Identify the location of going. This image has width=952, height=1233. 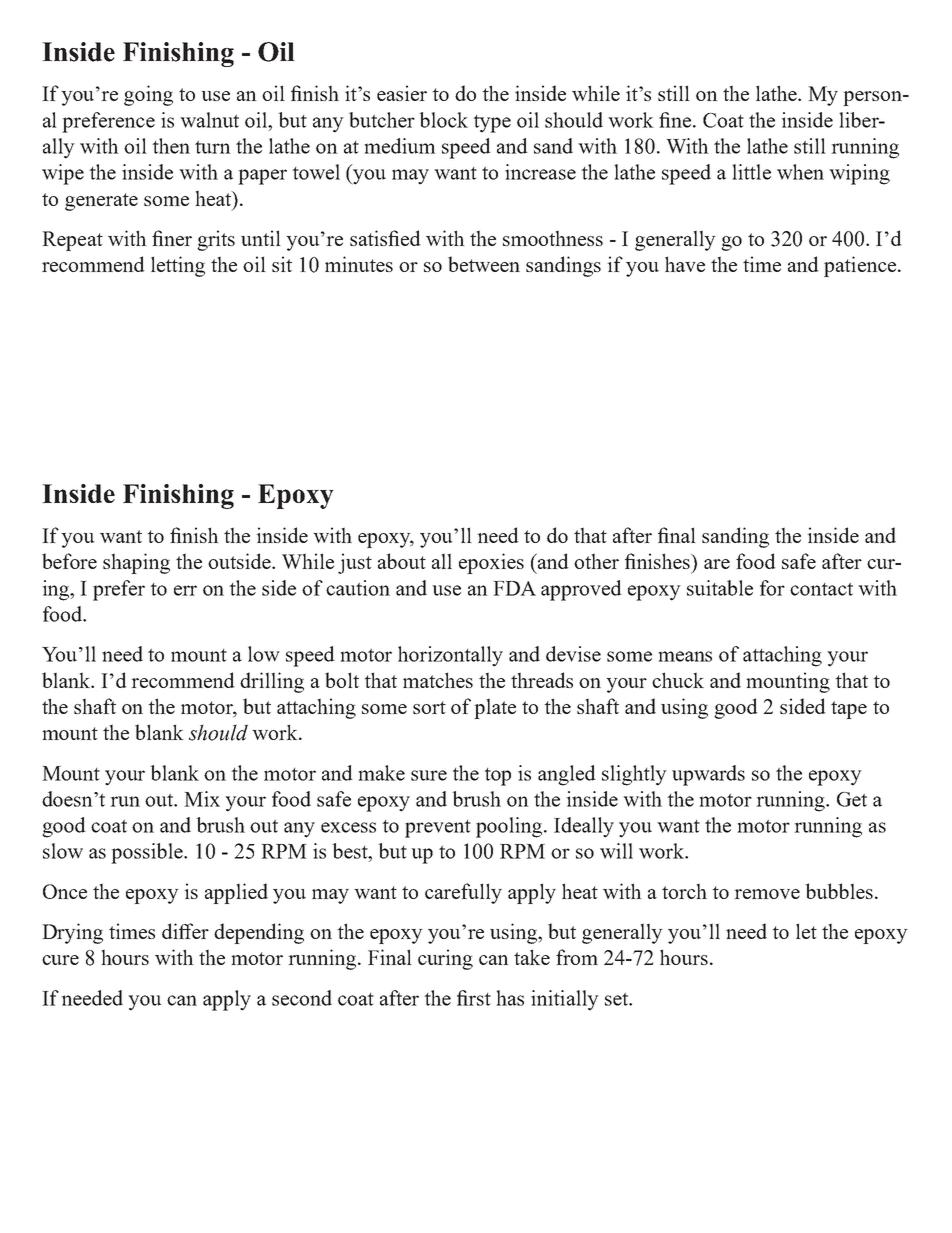
(148, 95).
